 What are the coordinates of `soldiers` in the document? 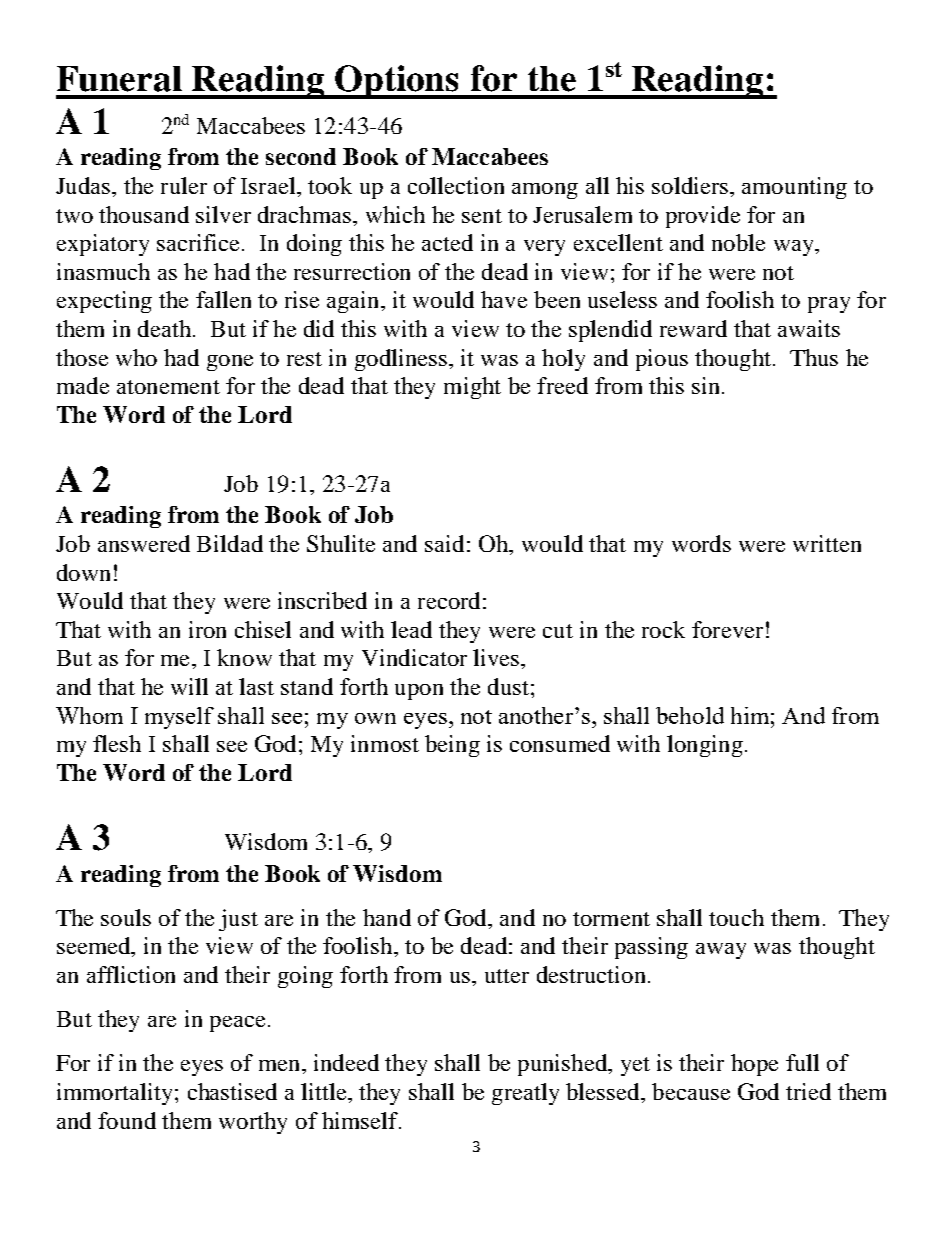 It's located at (690, 185).
